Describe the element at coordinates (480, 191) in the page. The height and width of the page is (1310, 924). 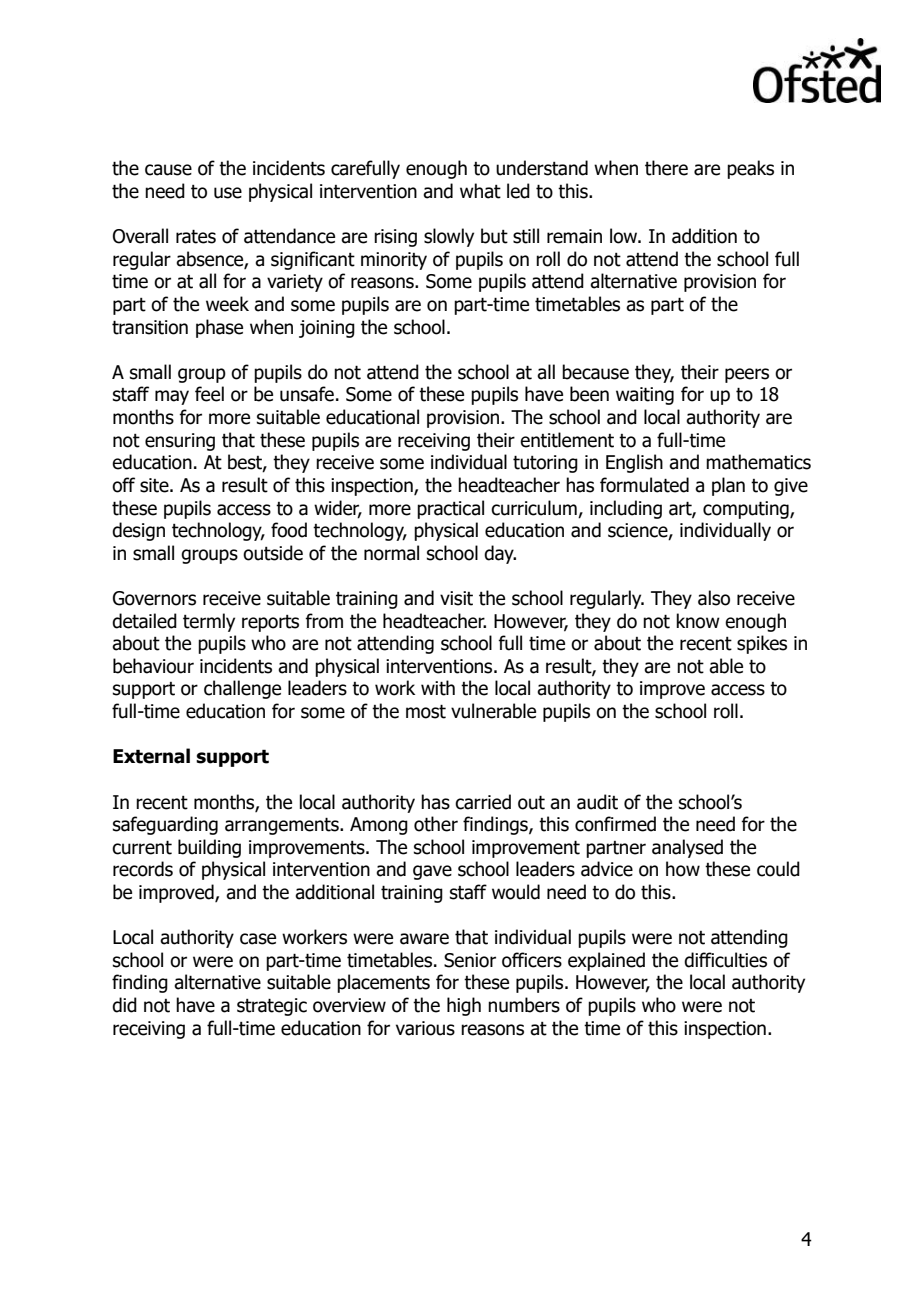
I see `what` at that location.
